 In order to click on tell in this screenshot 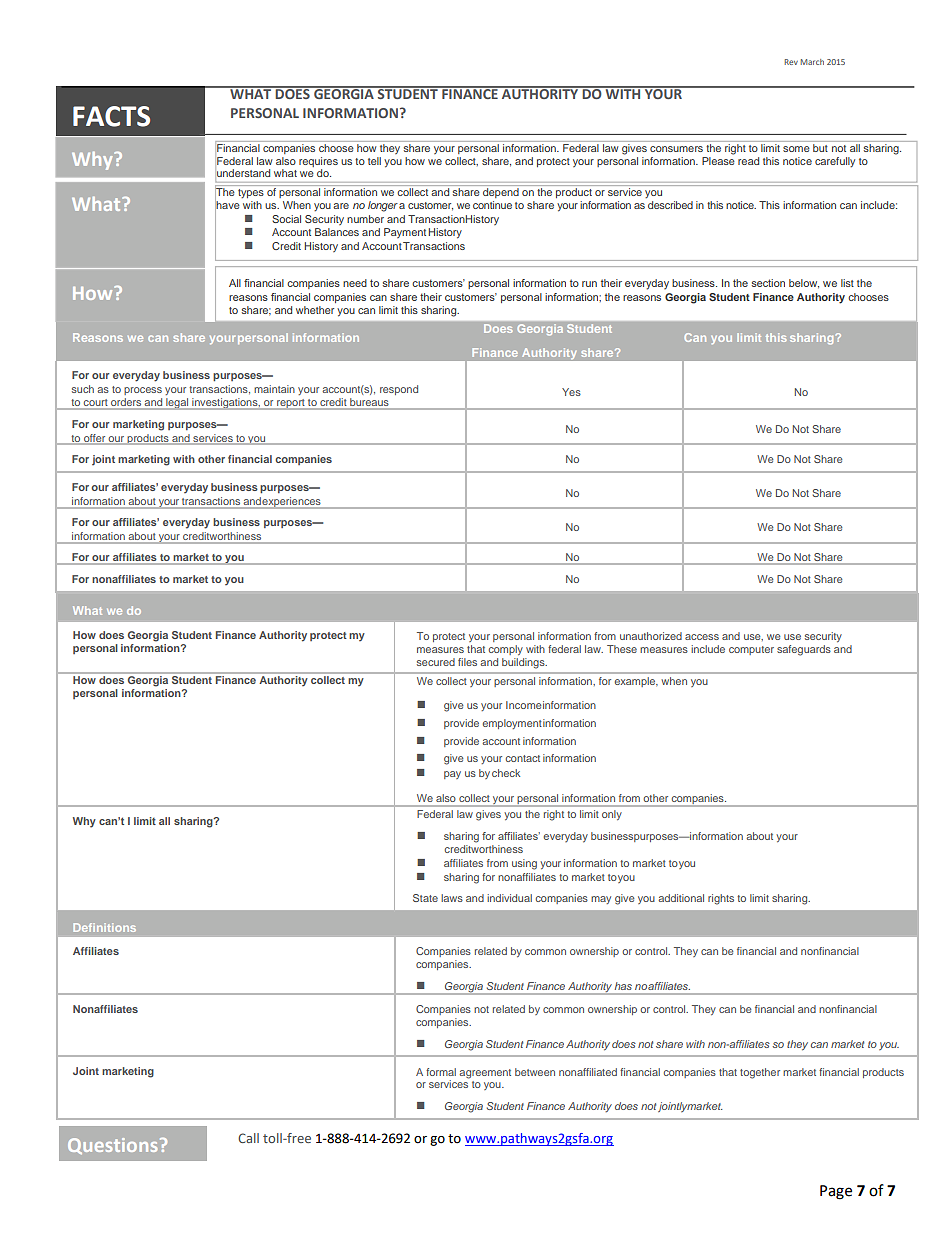, I will do `click(374, 161)`.
